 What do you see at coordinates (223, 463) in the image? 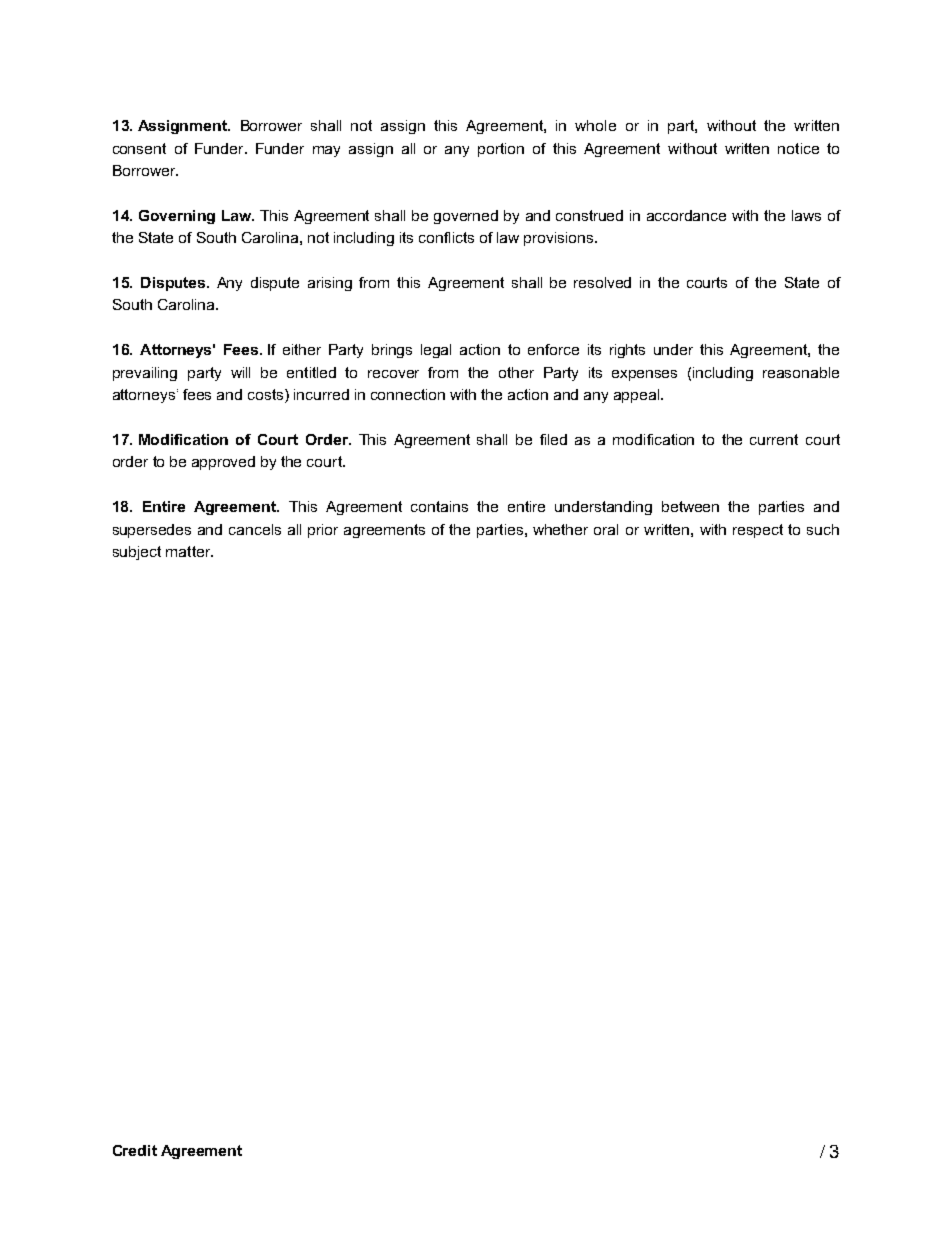
I see `approved` at bounding box center [223, 463].
